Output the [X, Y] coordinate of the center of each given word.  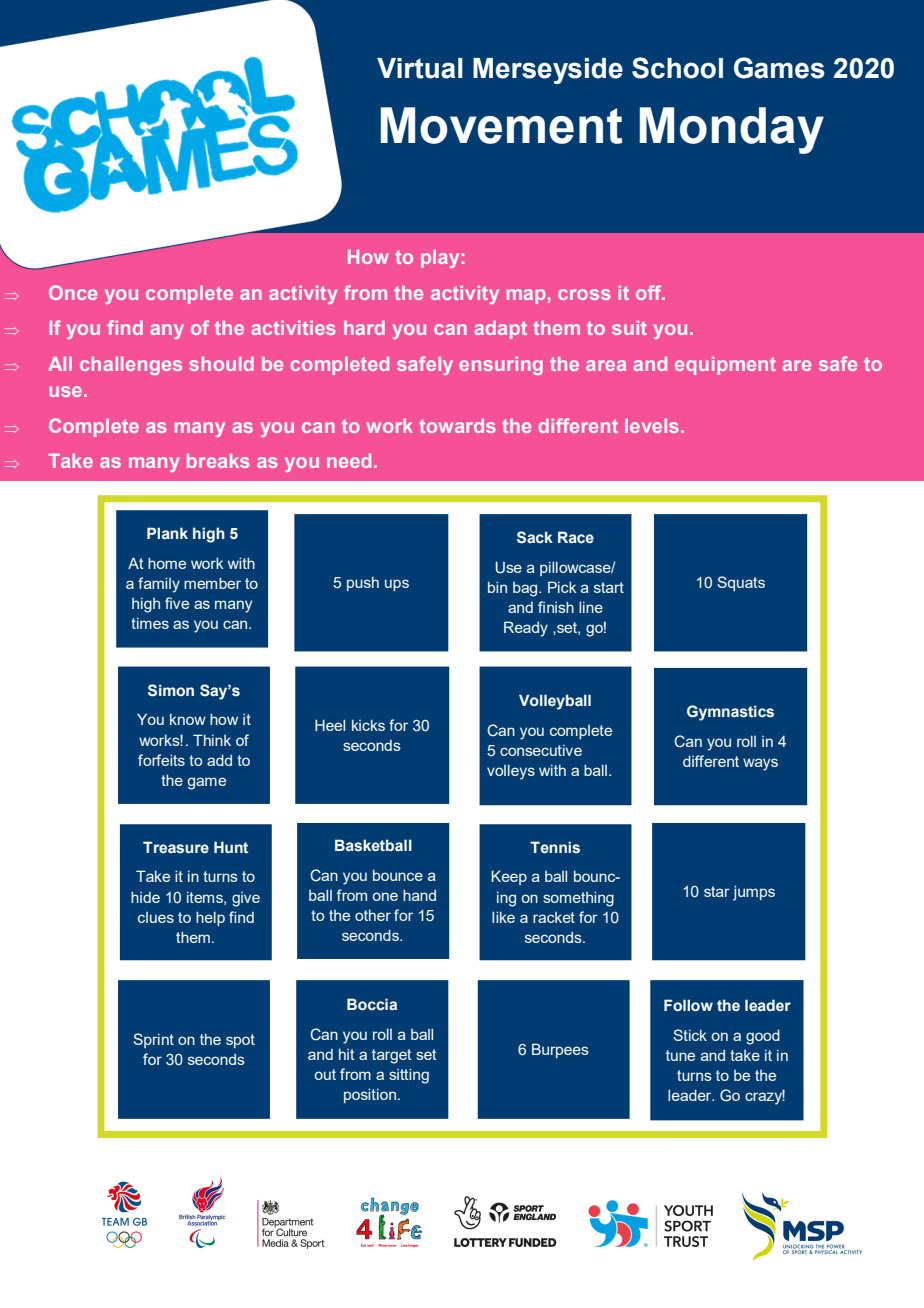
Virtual [420, 68]
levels [652, 426]
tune [680, 1055]
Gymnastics [730, 713]
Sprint [153, 1040]
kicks [368, 725]
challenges [131, 366]
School [677, 68]
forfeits [161, 760]
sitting [409, 1076]
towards [457, 426]
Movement [501, 125]
